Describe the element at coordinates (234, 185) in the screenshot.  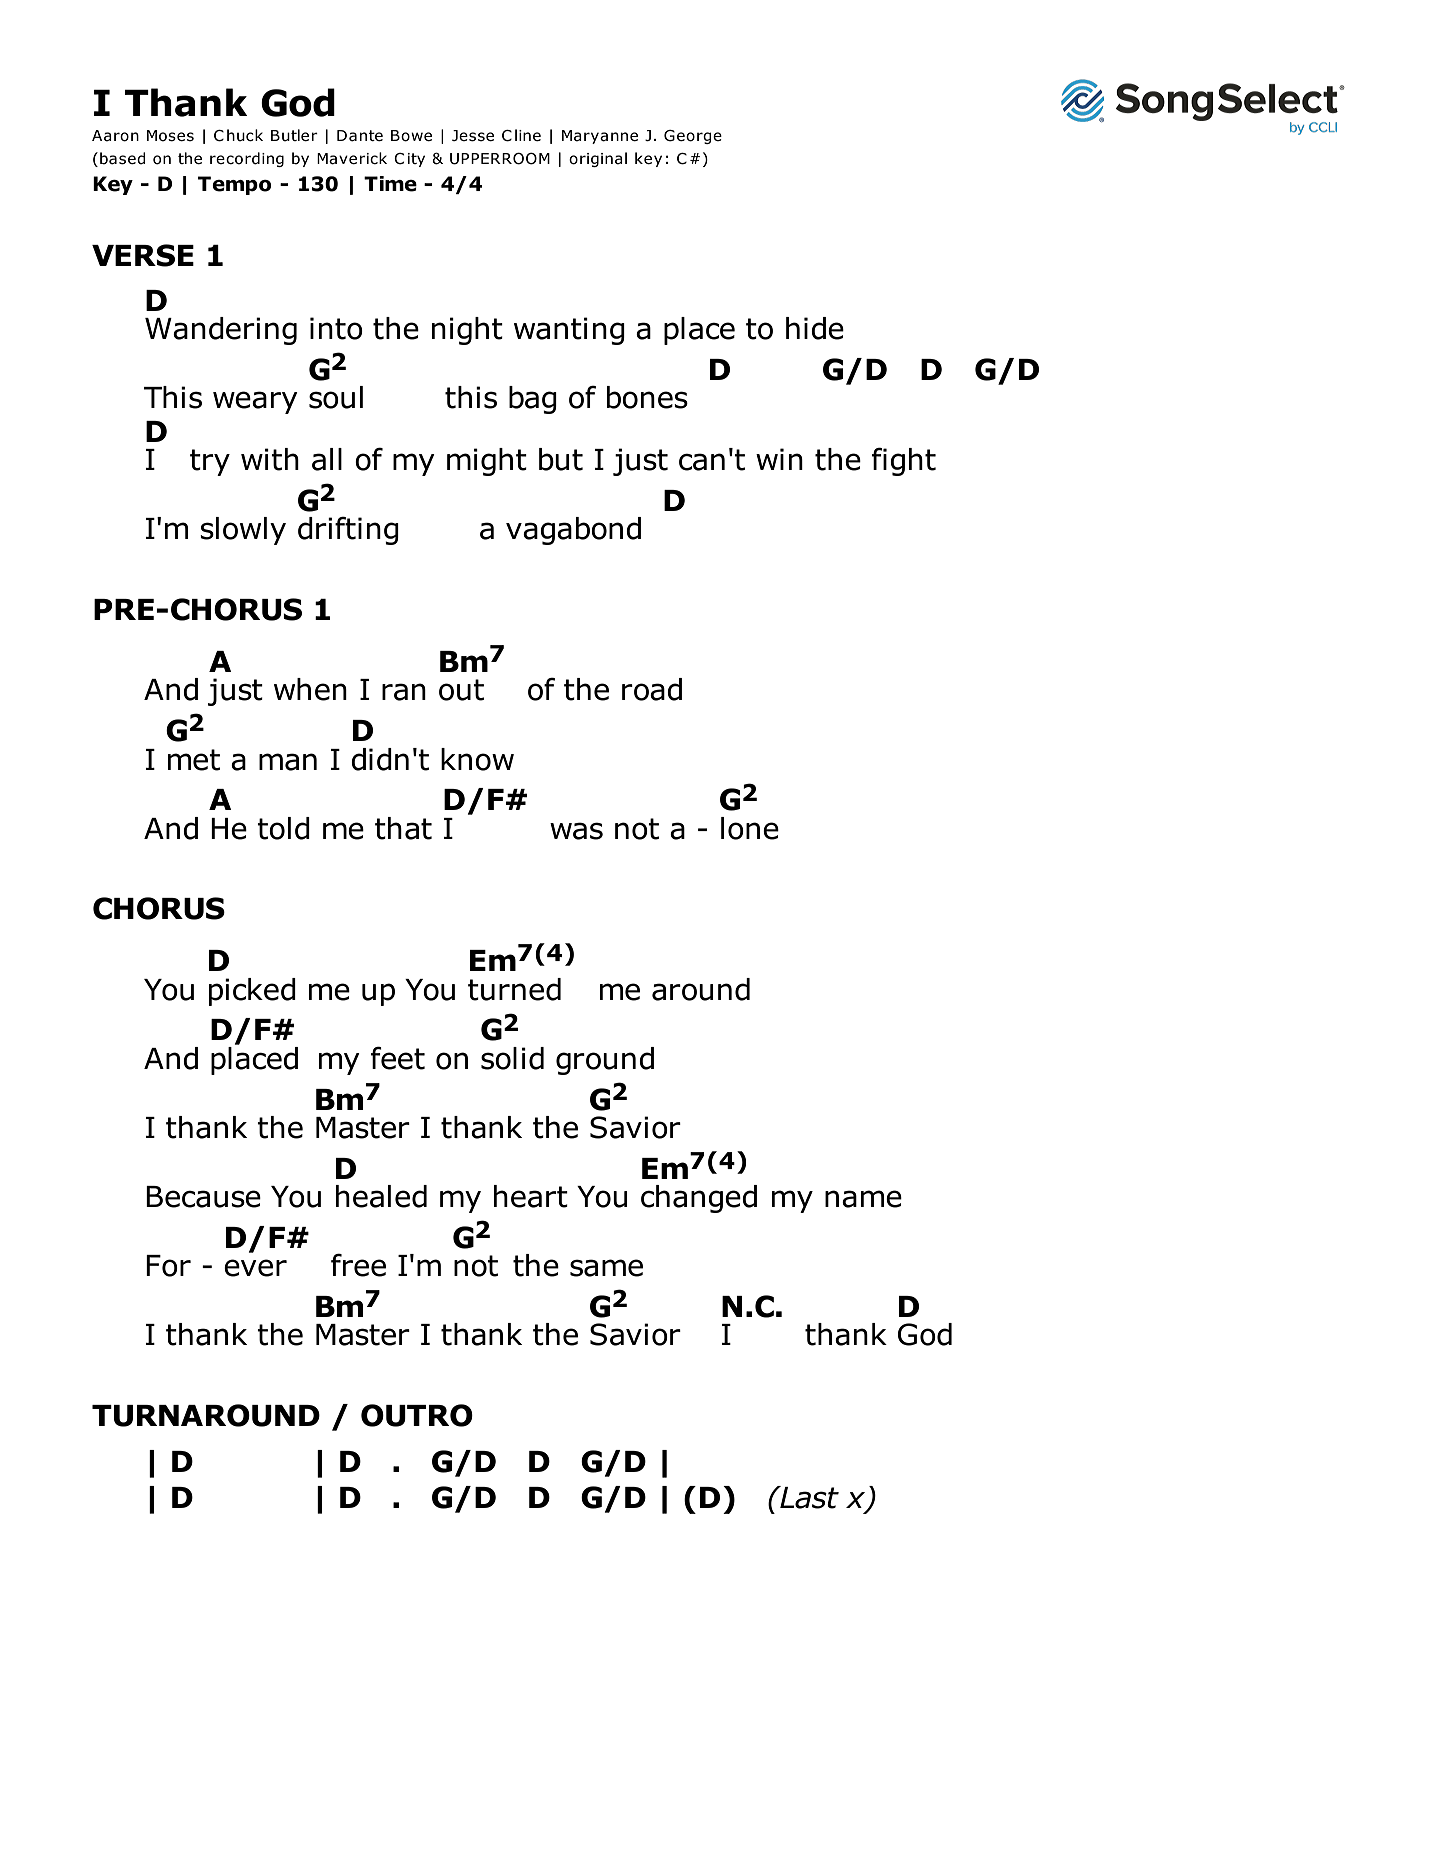
I see `Tempo` at that location.
